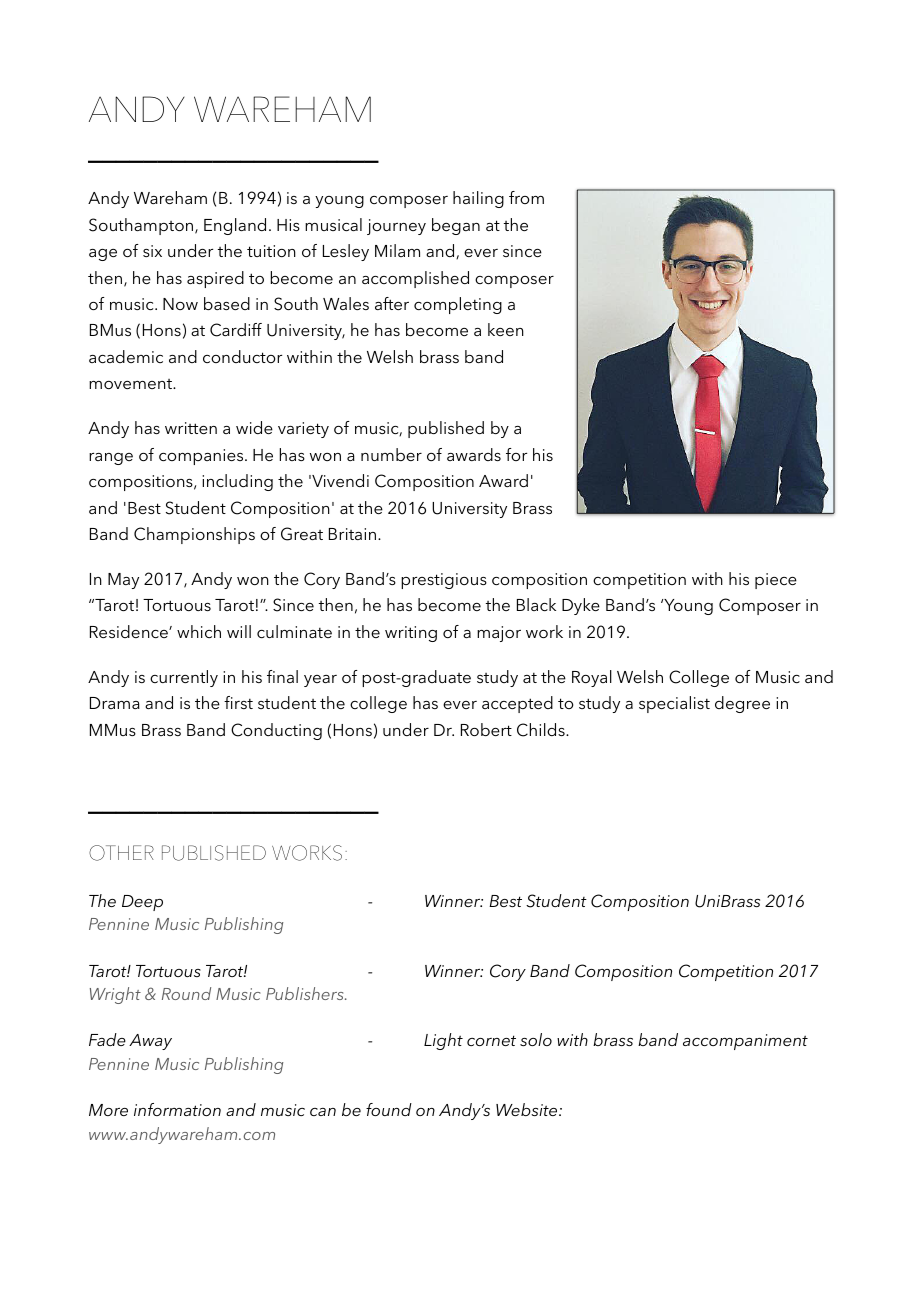  Describe the element at coordinates (152, 251) in the screenshot. I see `six` at that location.
